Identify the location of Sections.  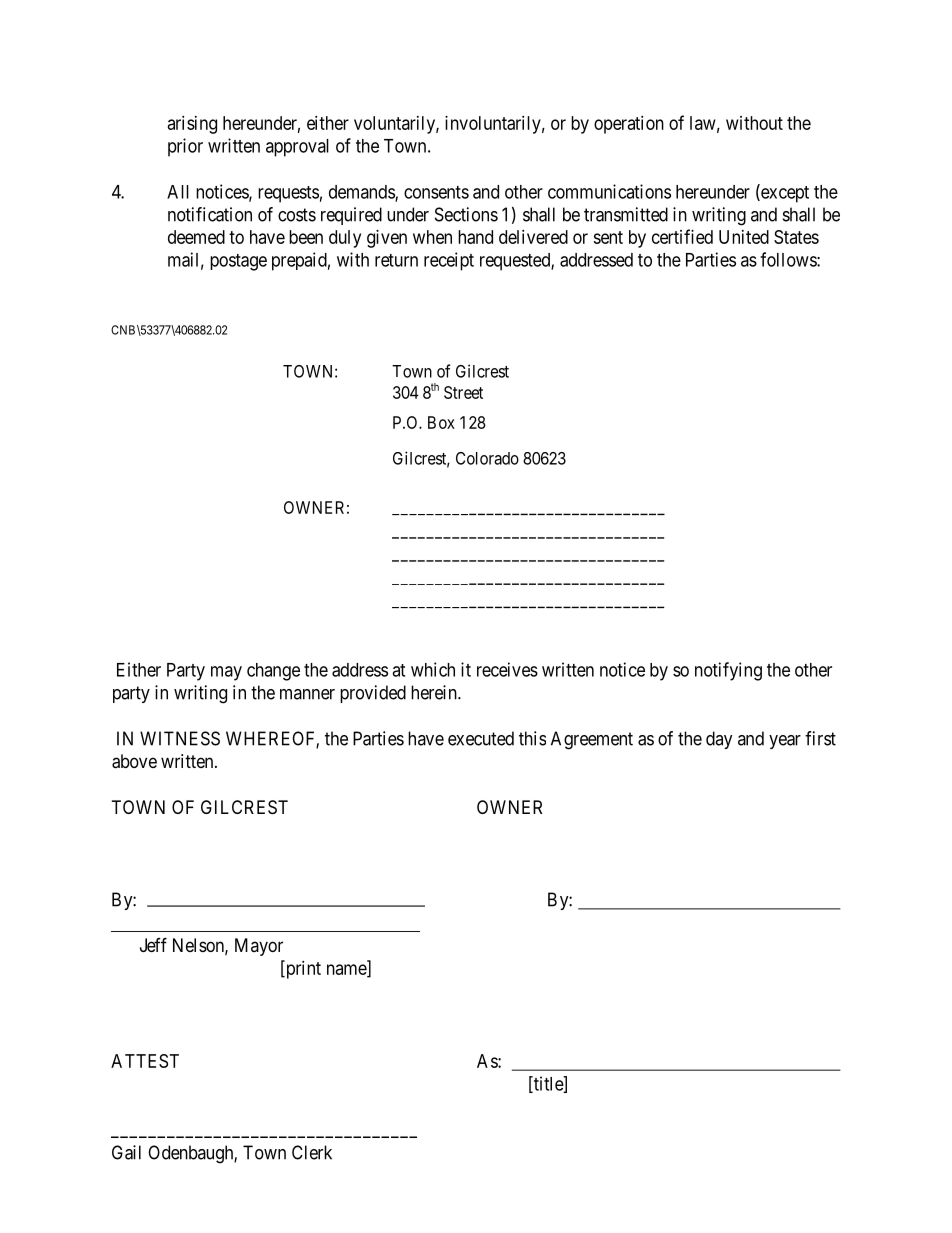
(466, 214).
